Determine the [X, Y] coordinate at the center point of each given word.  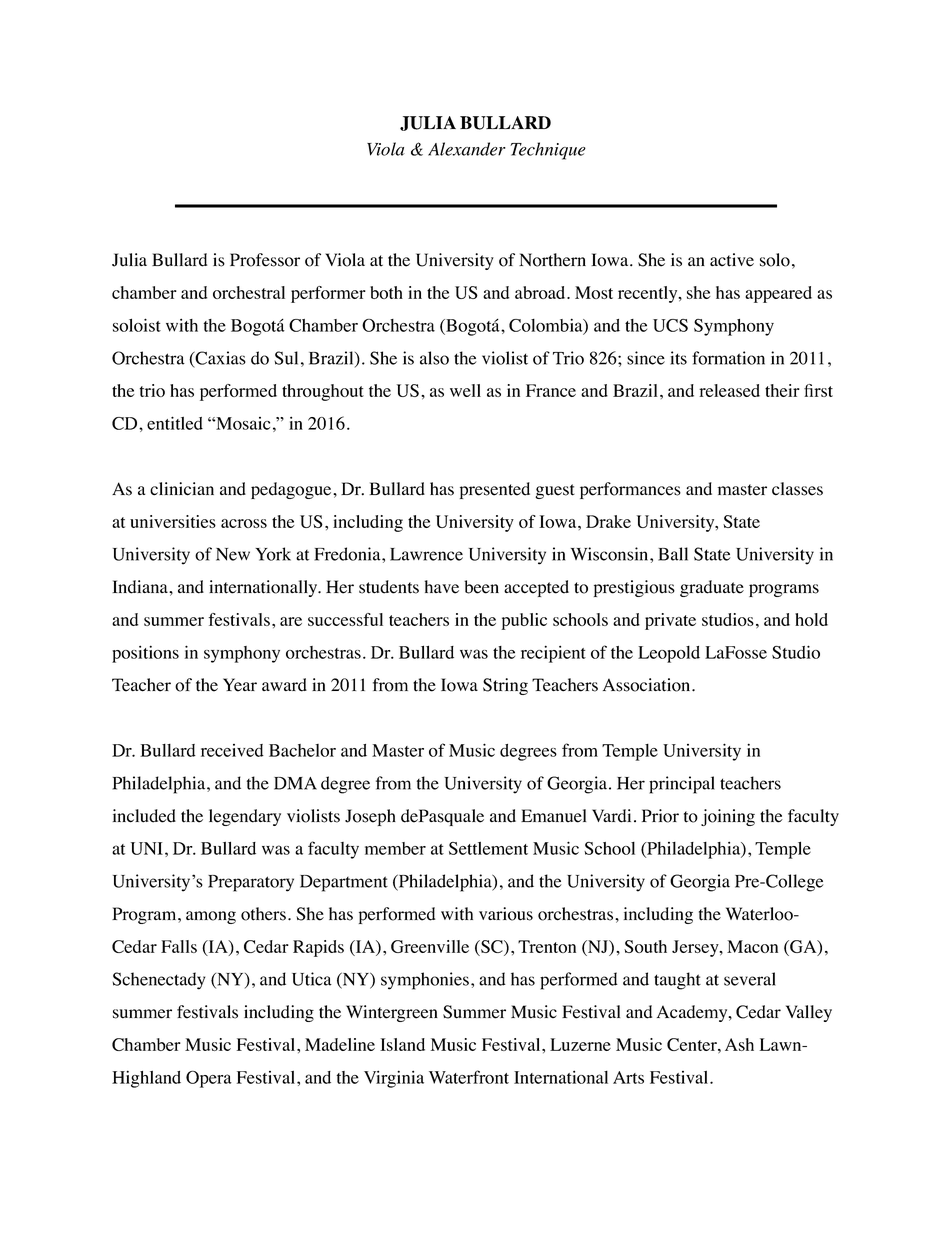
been [481, 587]
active [732, 260]
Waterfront [469, 1077]
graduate [712, 588]
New [233, 554]
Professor [265, 260]
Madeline [340, 1044]
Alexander [467, 149]
